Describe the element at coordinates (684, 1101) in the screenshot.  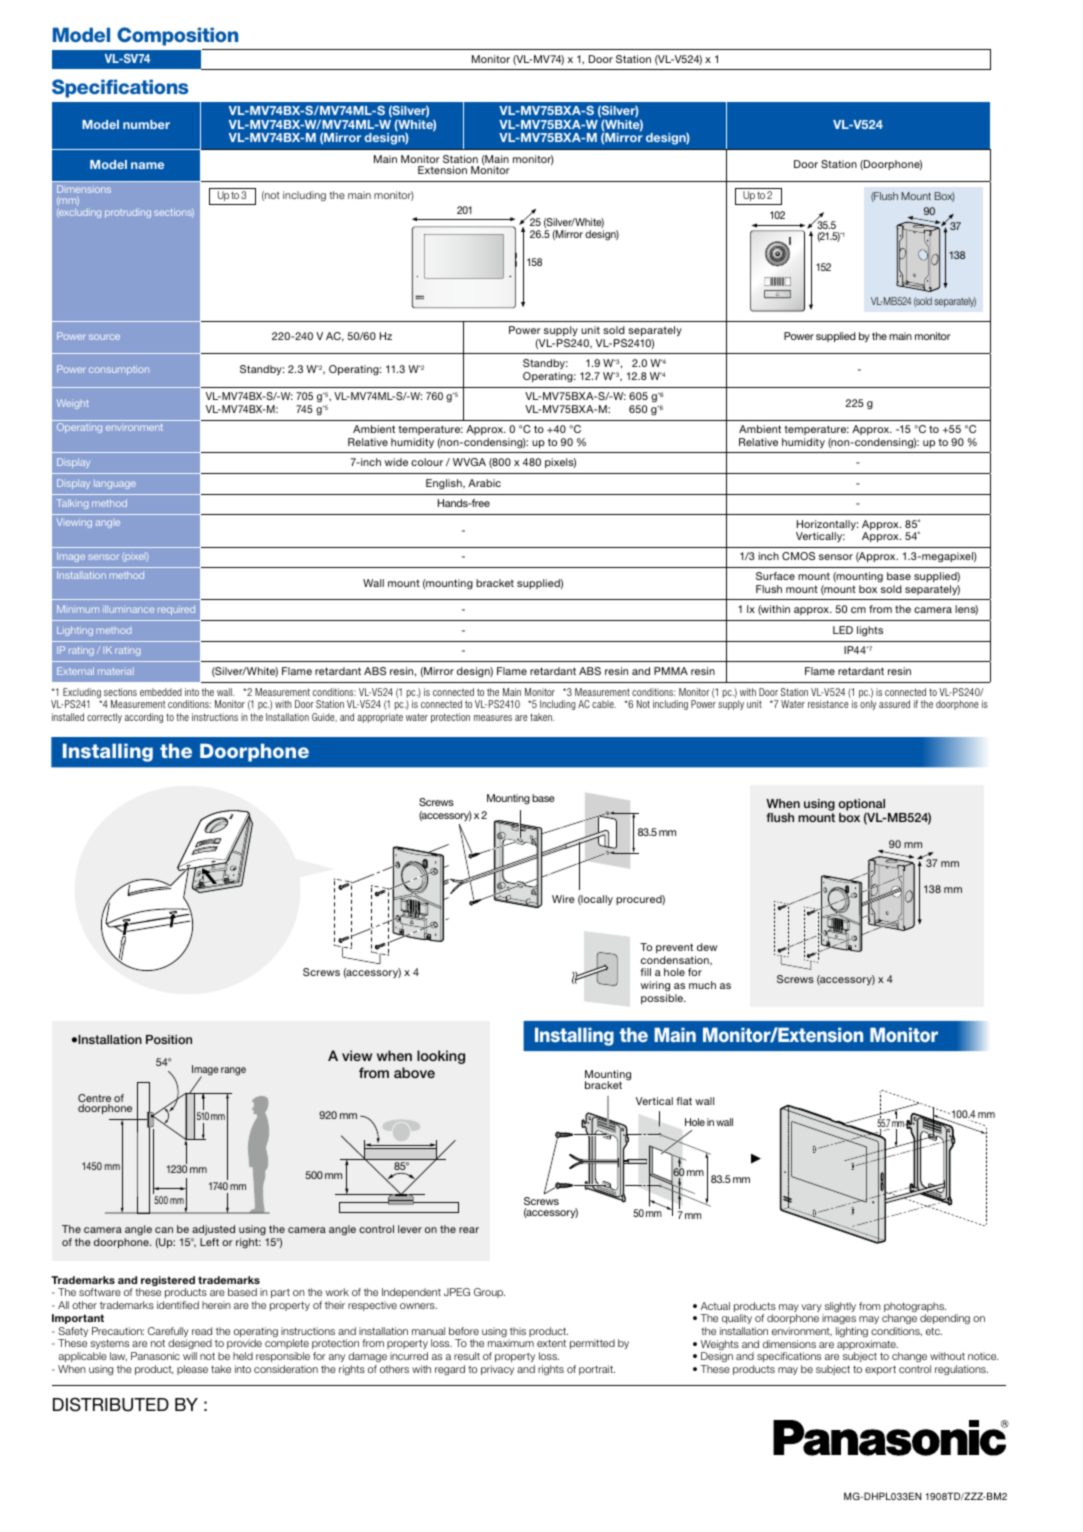
I see `flat` at that location.
